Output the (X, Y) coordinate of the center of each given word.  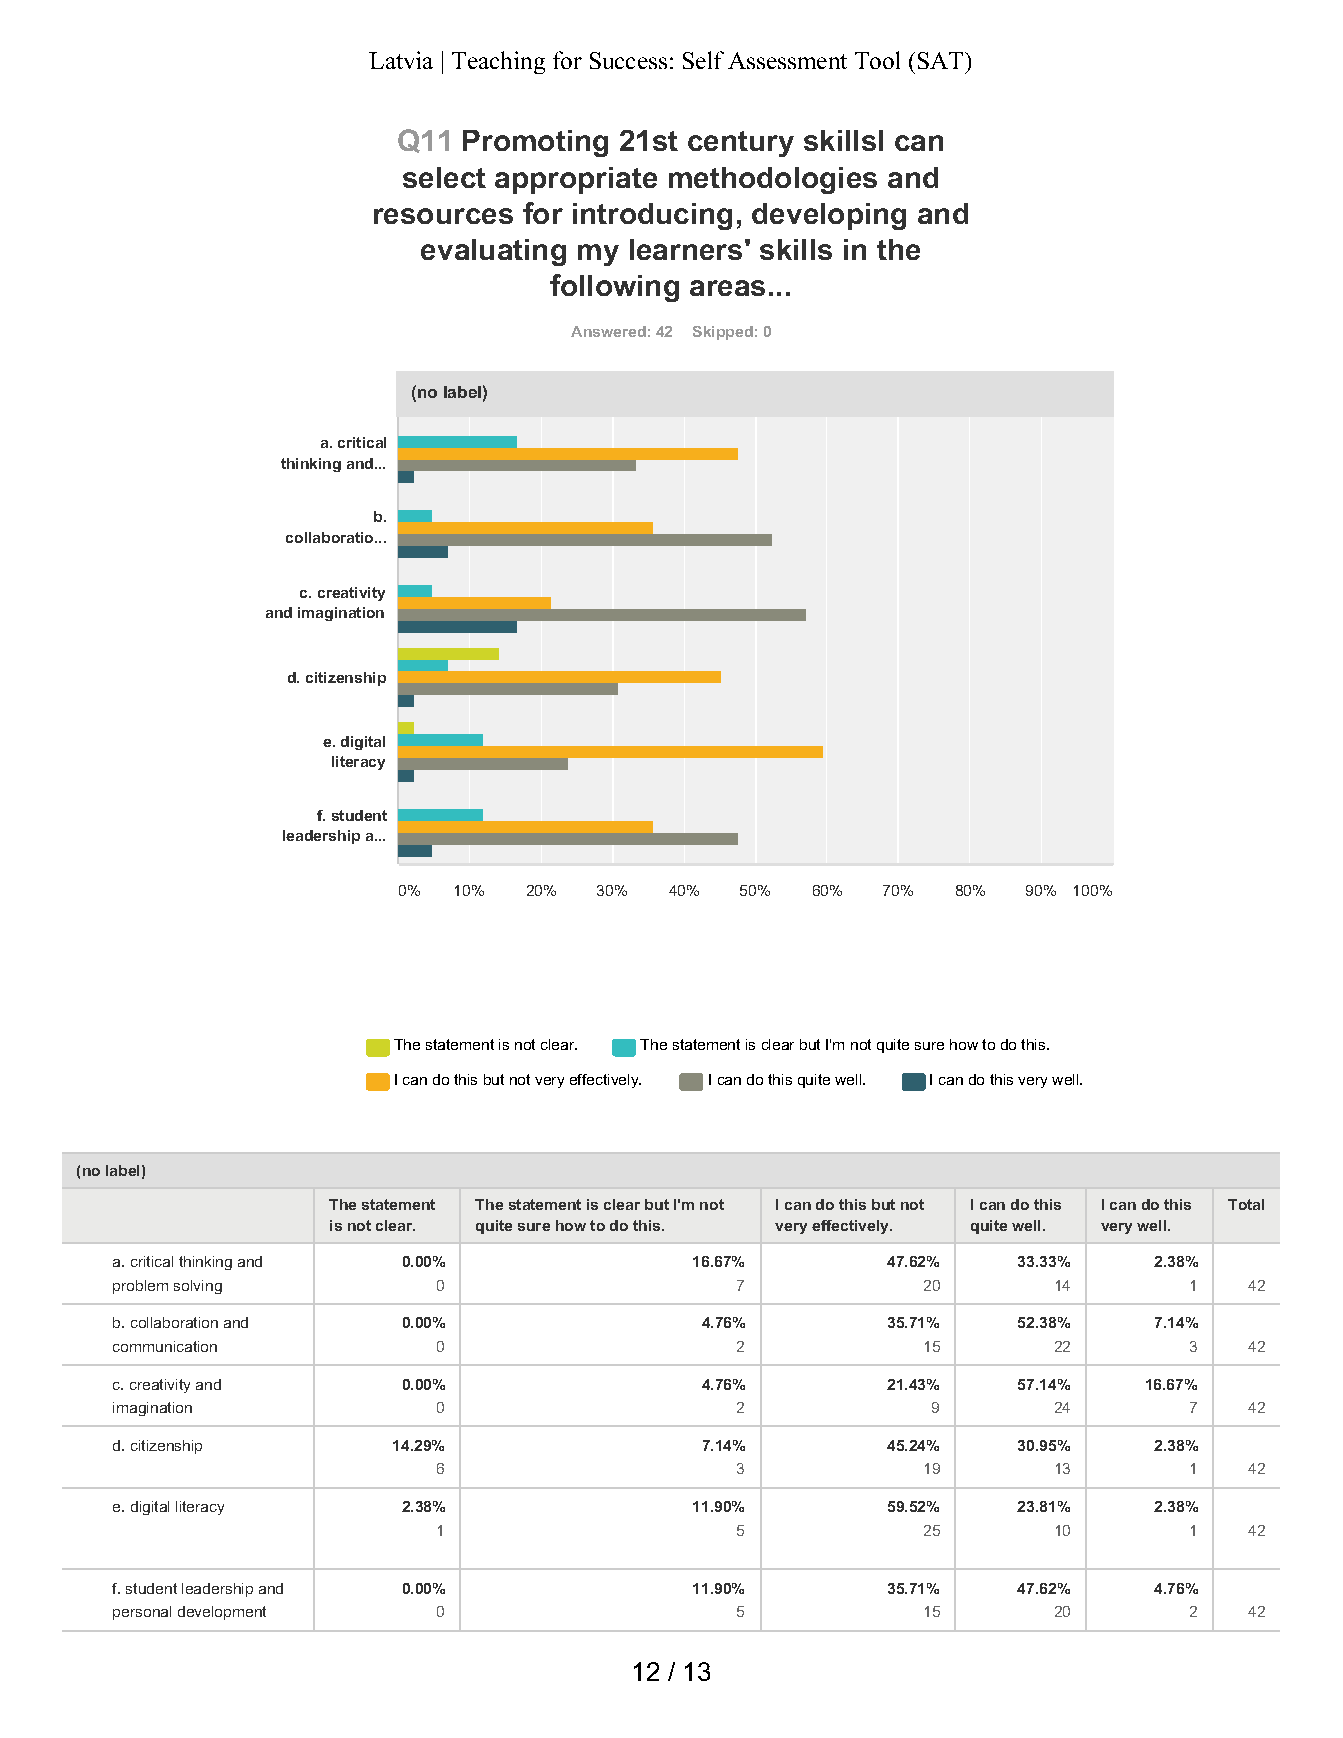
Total (1246, 1204)
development (222, 1613)
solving (198, 1287)
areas (727, 288)
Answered (608, 331)
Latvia (401, 60)
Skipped (723, 333)
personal (142, 1613)
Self (703, 60)
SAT (942, 60)
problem (140, 1287)
